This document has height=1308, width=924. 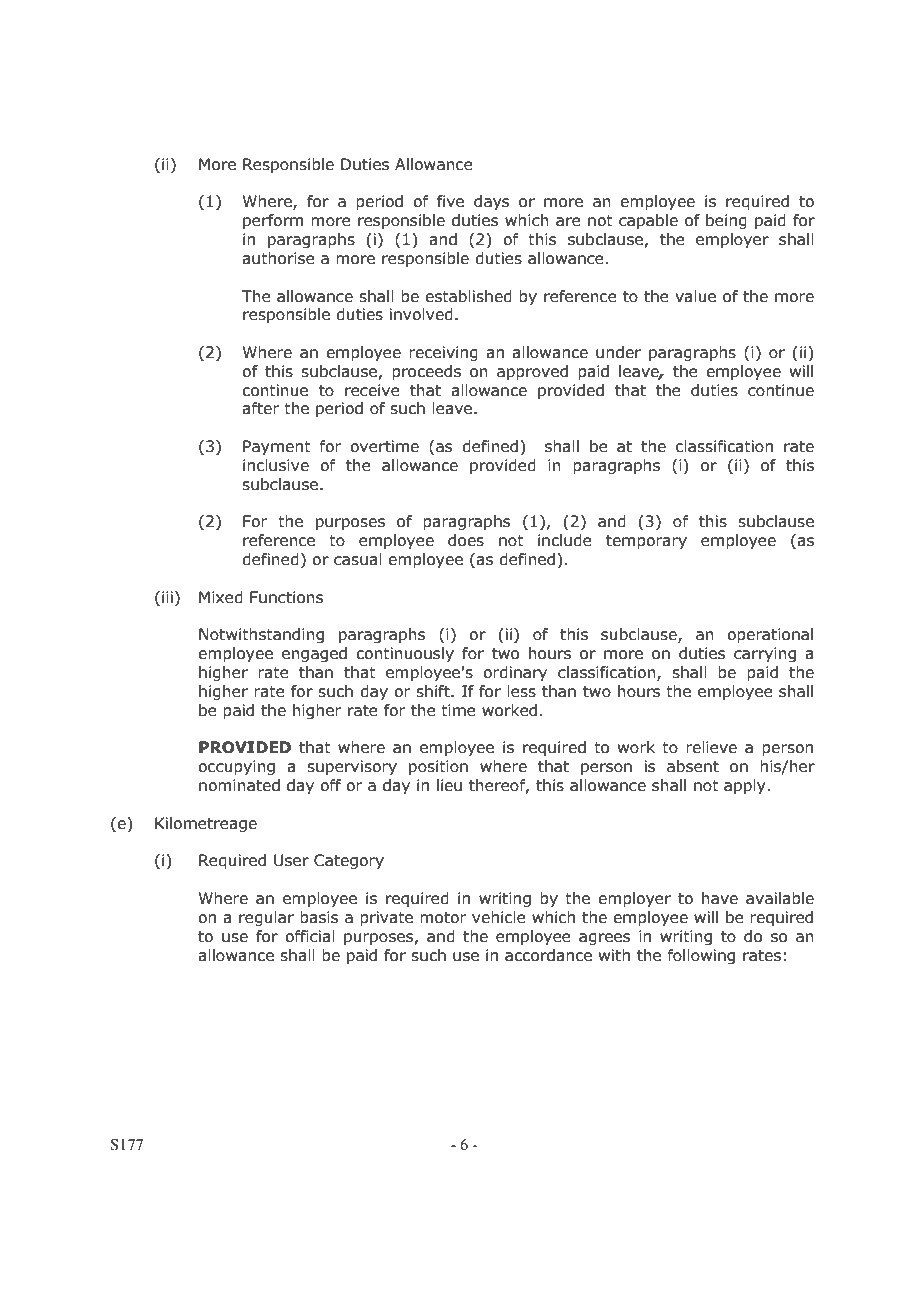 I want to click on being, so click(x=726, y=221).
